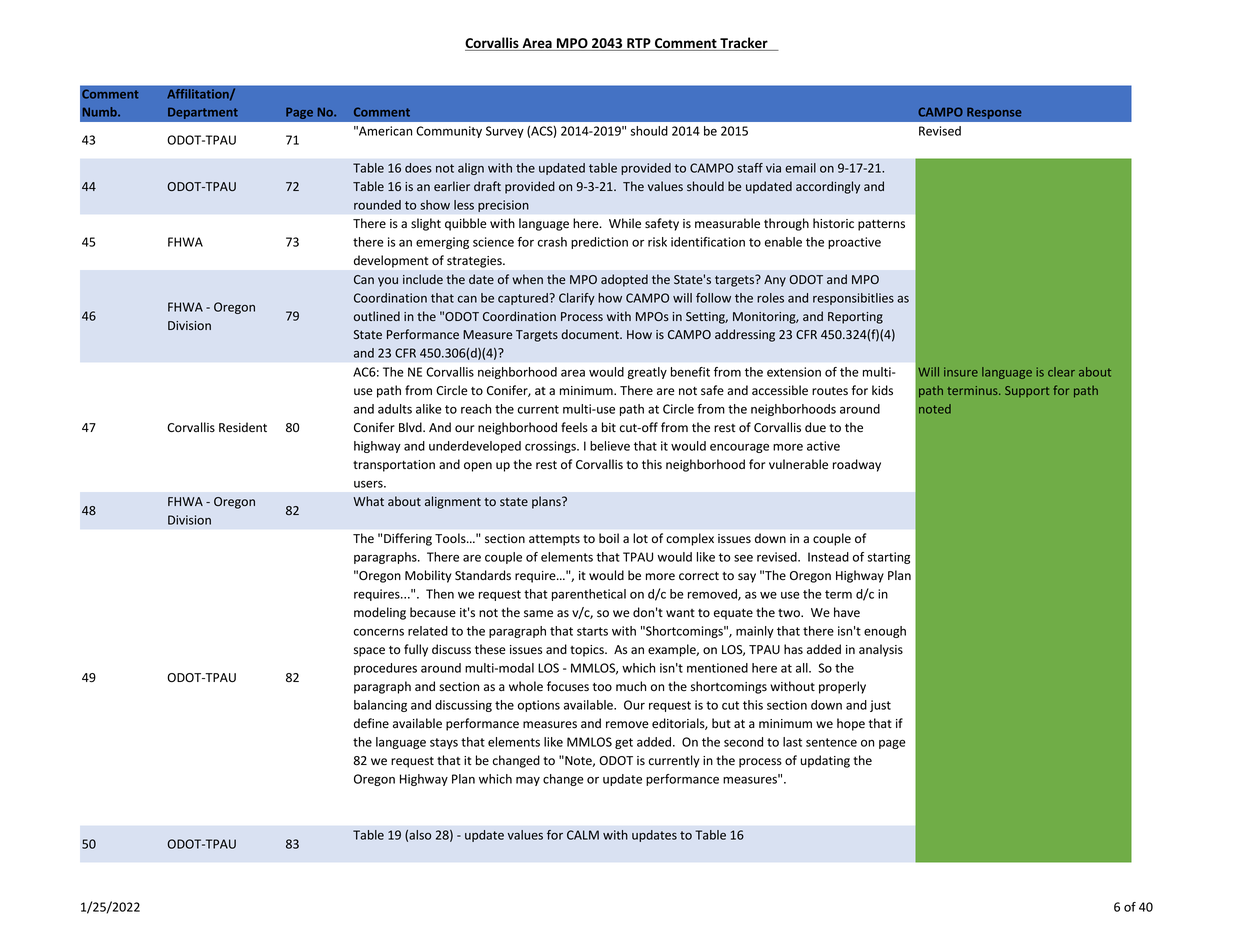 This screenshot has height=952, width=1233. Describe the element at coordinates (857, 465) in the screenshot. I see `roadway` at that location.
